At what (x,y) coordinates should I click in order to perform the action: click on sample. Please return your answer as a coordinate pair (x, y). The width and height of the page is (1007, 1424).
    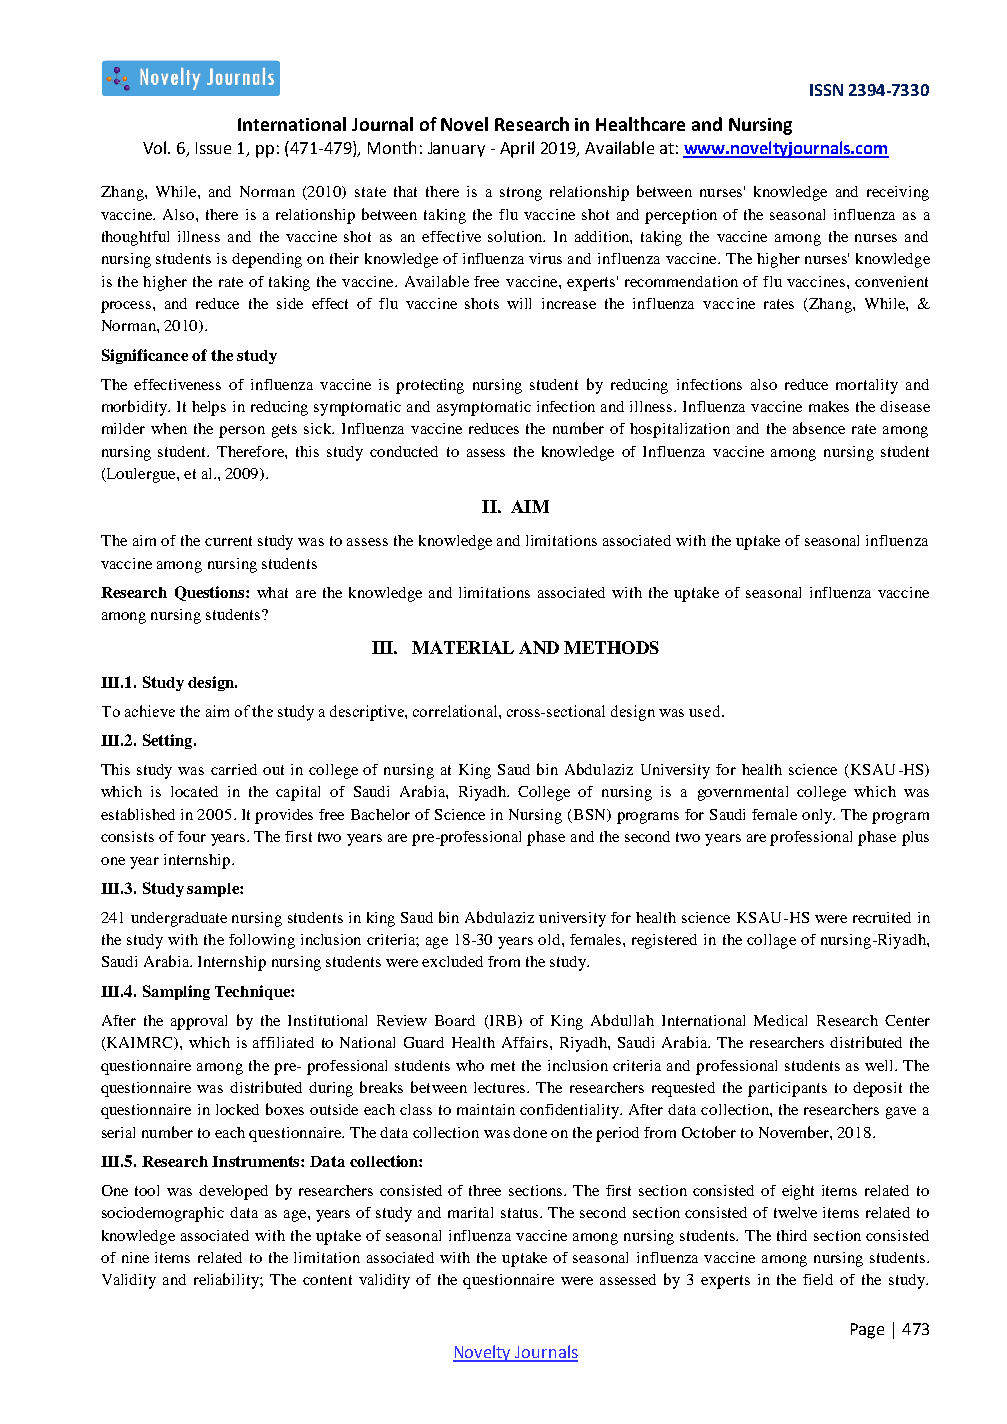
    Looking at the image, I should click on (214, 890).
